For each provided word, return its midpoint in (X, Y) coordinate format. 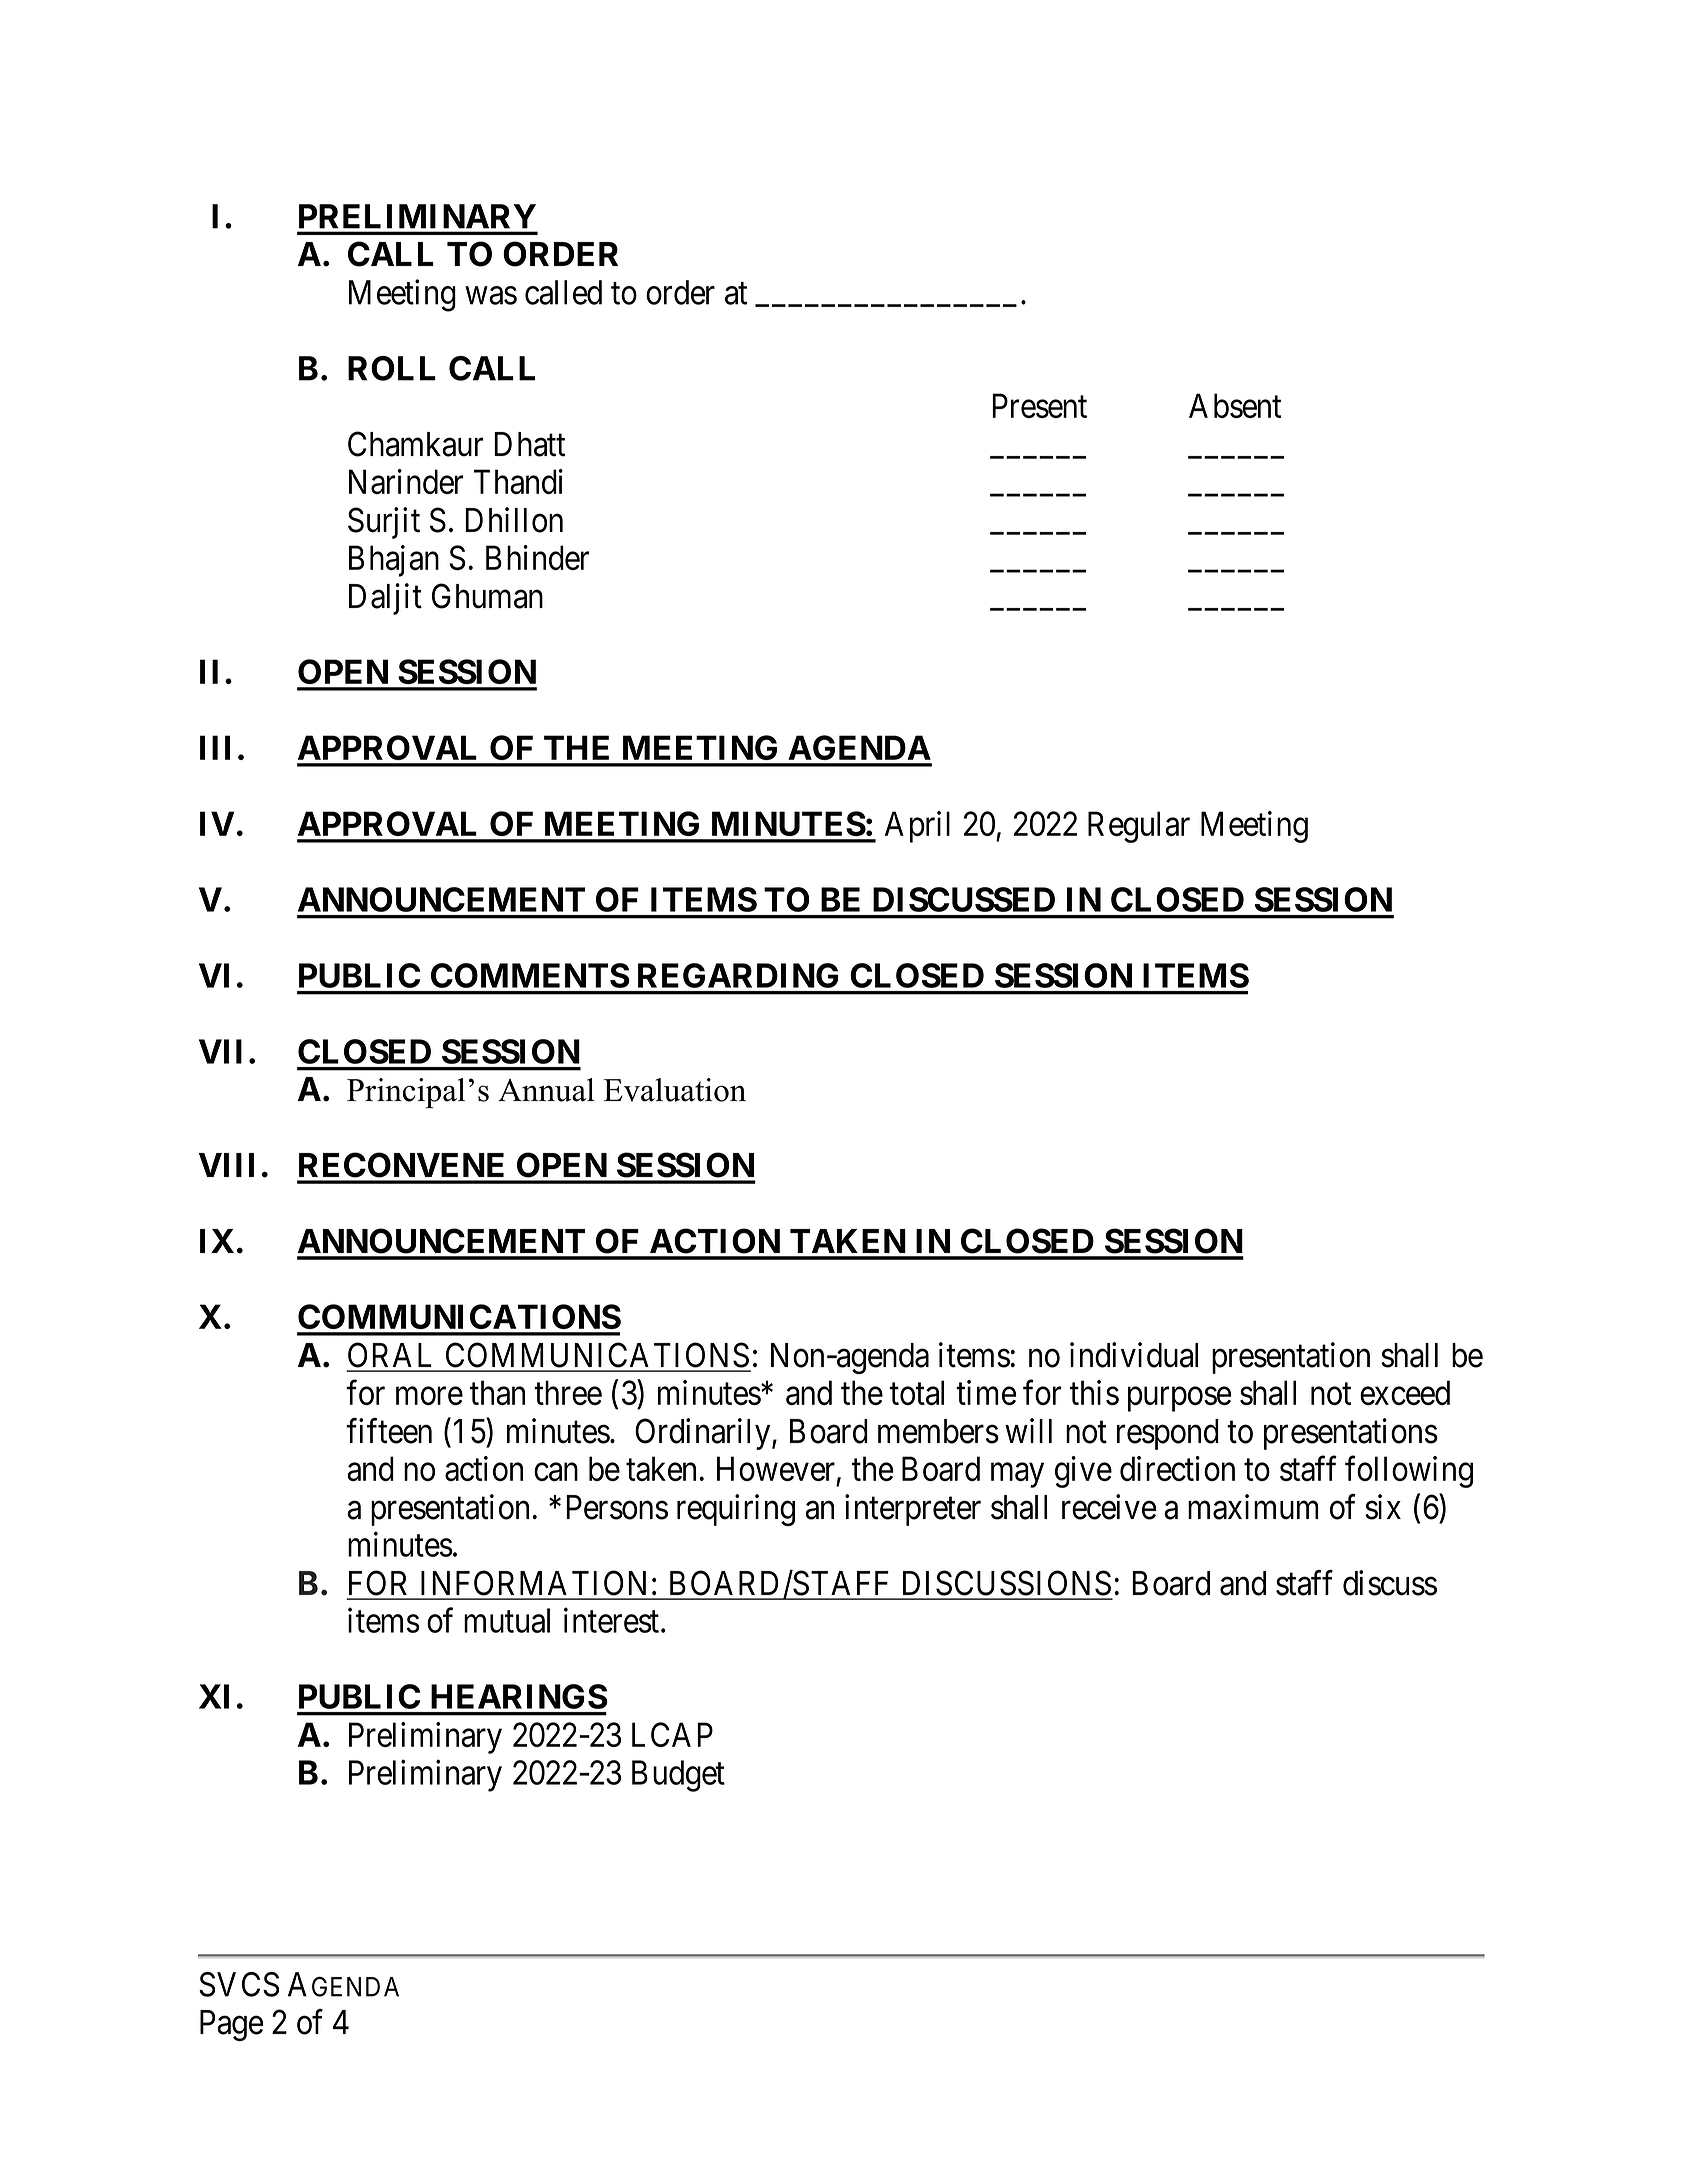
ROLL (392, 368)
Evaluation (675, 1090)
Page (231, 2025)
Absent (1235, 405)
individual (1134, 1355)
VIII (226, 1165)
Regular (1139, 827)
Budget (678, 1776)
